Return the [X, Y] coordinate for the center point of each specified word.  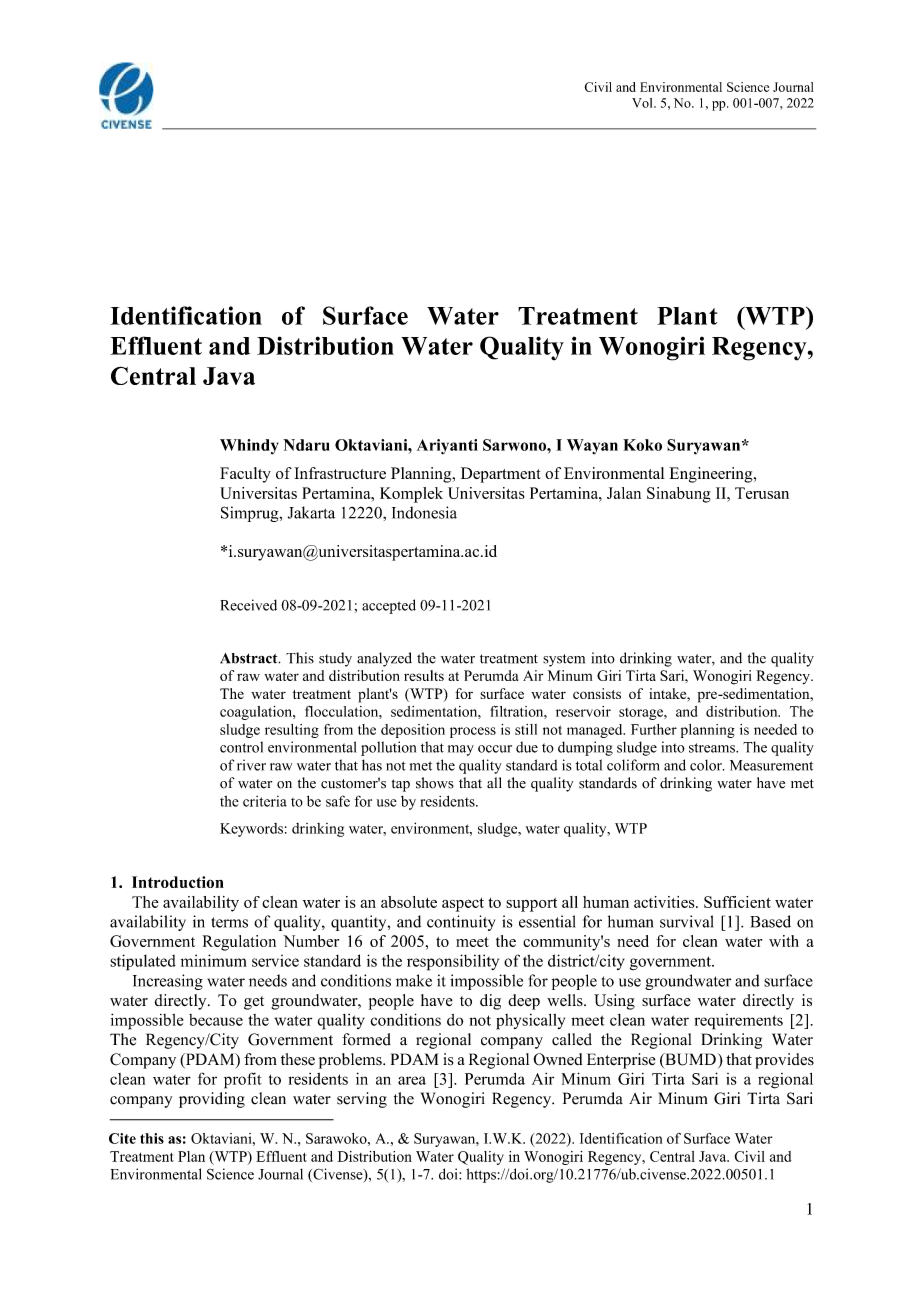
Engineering [712, 475]
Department [501, 475]
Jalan [624, 493]
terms [229, 922]
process [473, 732]
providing [212, 1100]
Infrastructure [340, 473]
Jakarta [311, 512]
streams [713, 748]
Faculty [245, 475]
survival [687, 921]
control [241, 747]
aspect [463, 905]
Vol [643, 103]
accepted [389, 606]
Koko [642, 445]
